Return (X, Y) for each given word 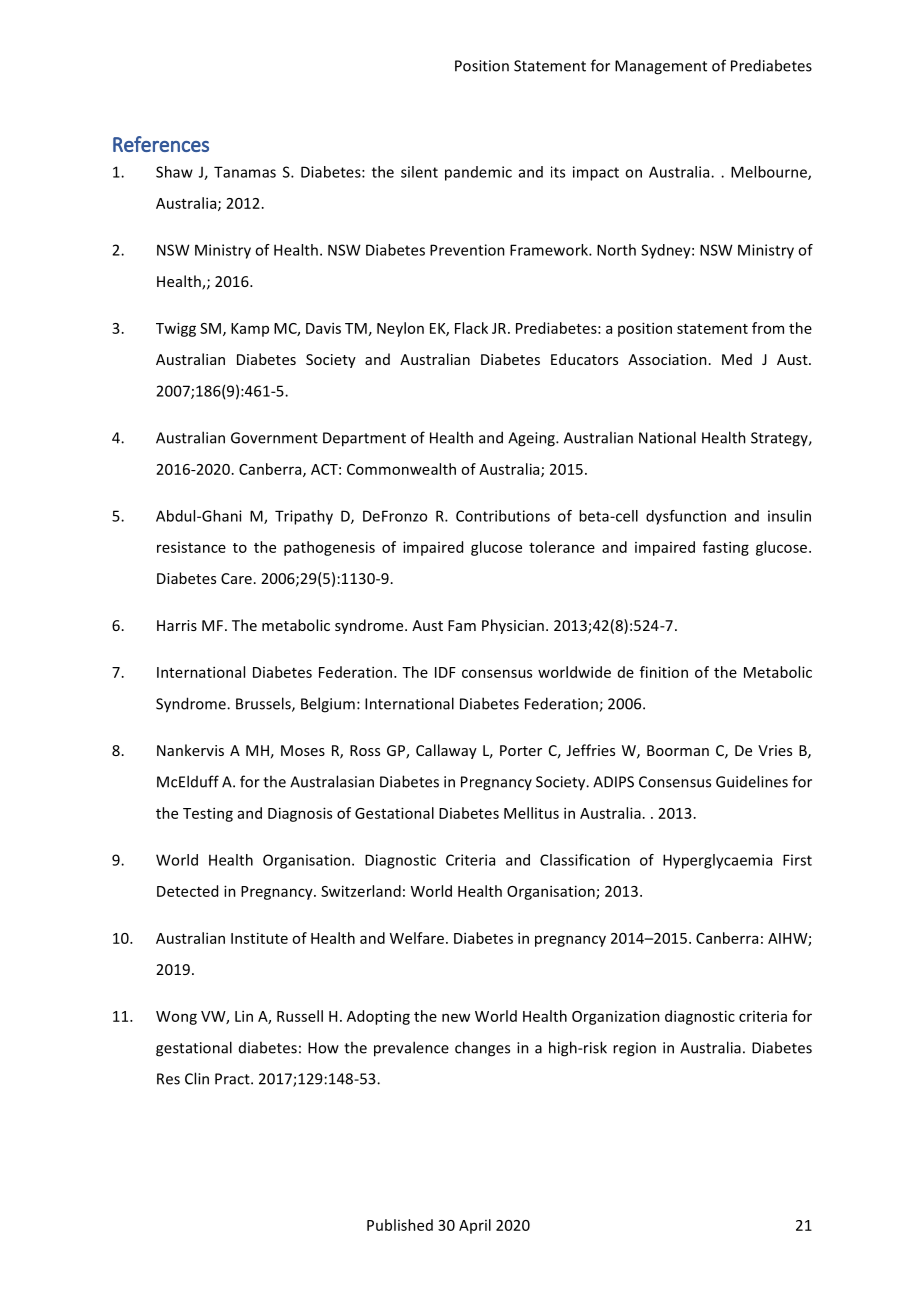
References (161, 144)
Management (661, 67)
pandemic (478, 173)
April (475, 1226)
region (634, 1049)
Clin (197, 1078)
